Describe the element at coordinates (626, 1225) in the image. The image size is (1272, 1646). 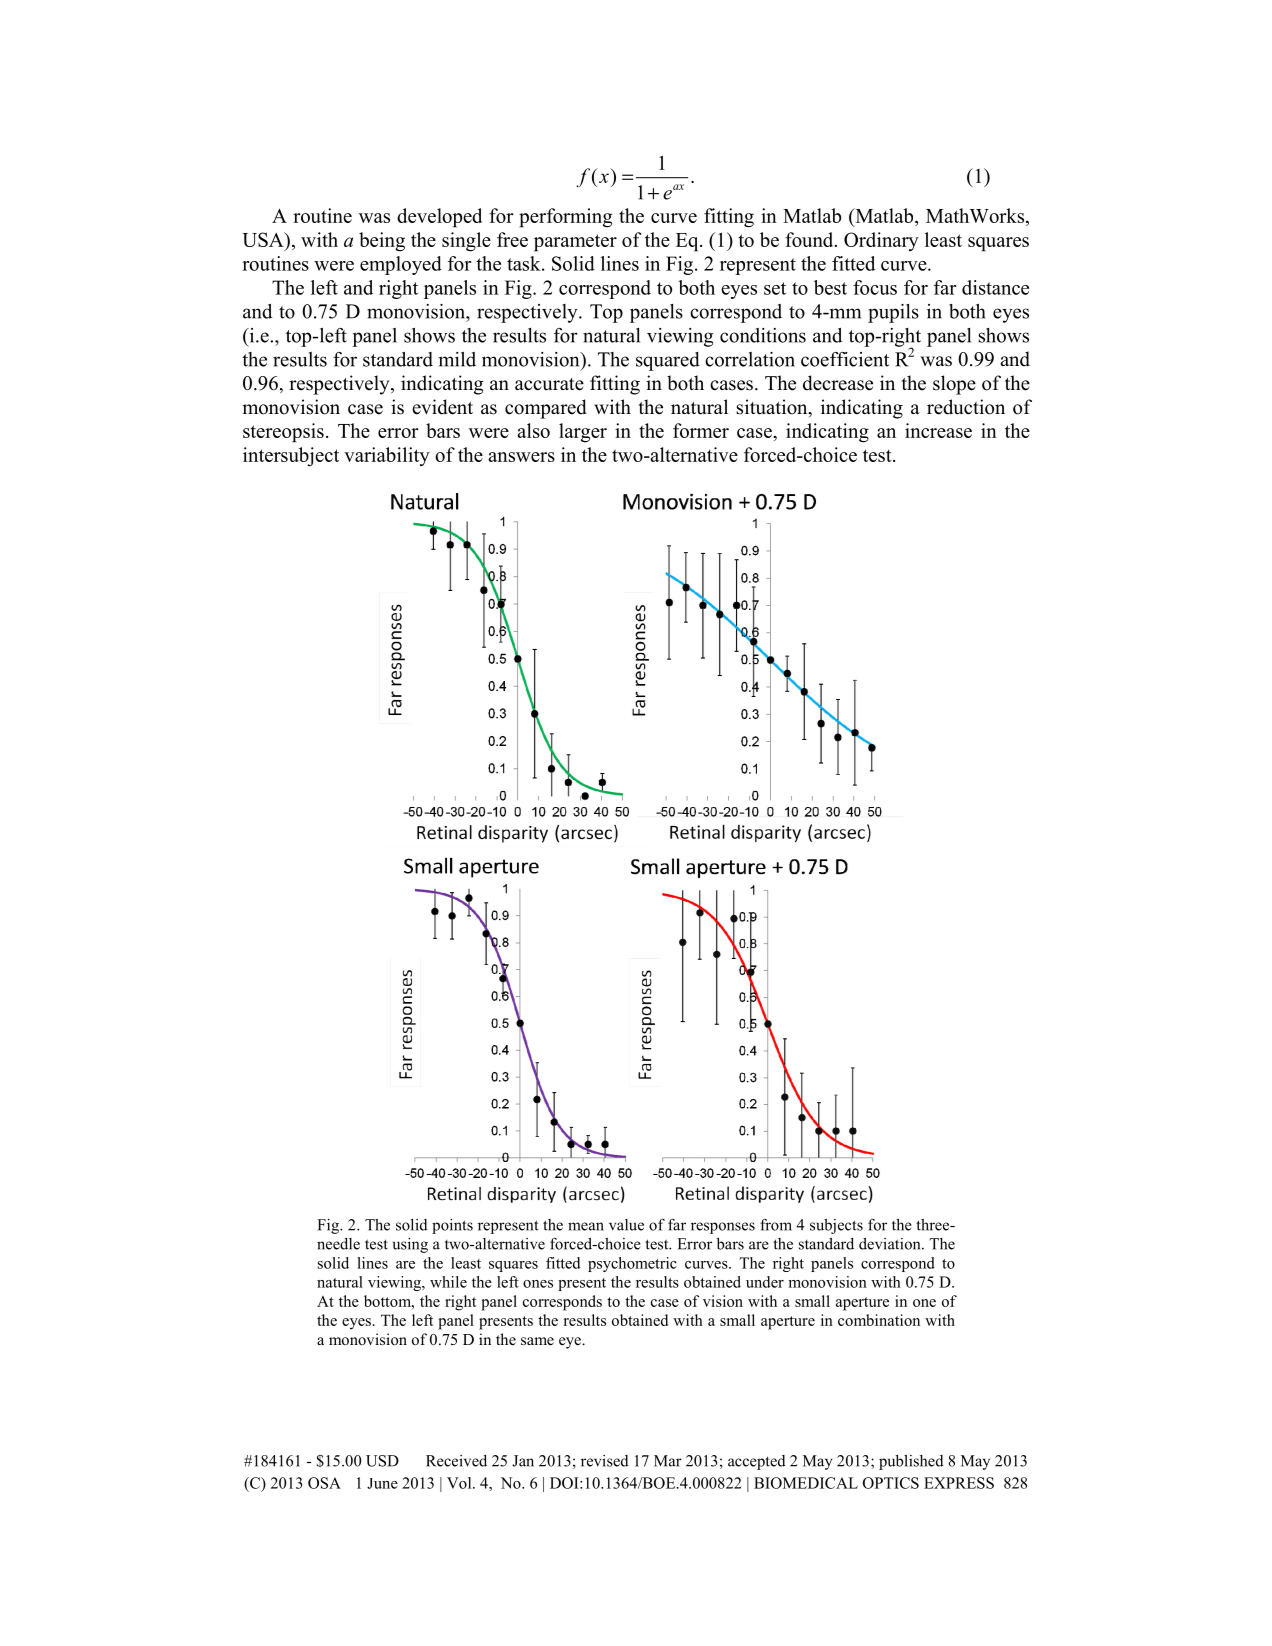
I see `value` at that location.
